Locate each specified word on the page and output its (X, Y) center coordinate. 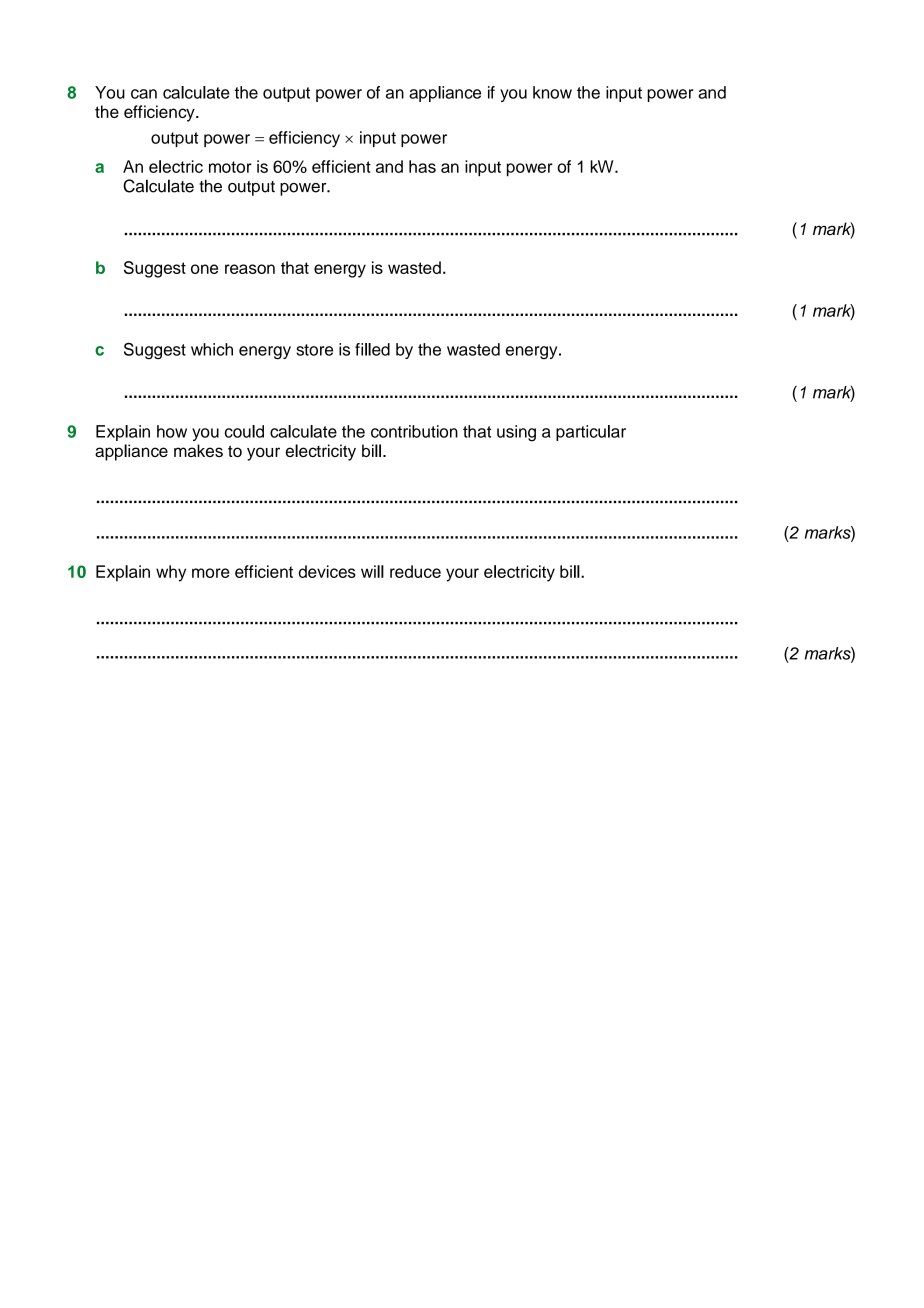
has (422, 166)
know (552, 92)
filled (372, 349)
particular (591, 433)
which (212, 349)
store (314, 350)
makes (198, 450)
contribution (414, 431)
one (204, 269)
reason (250, 269)
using (516, 433)
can (144, 94)
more (211, 573)
